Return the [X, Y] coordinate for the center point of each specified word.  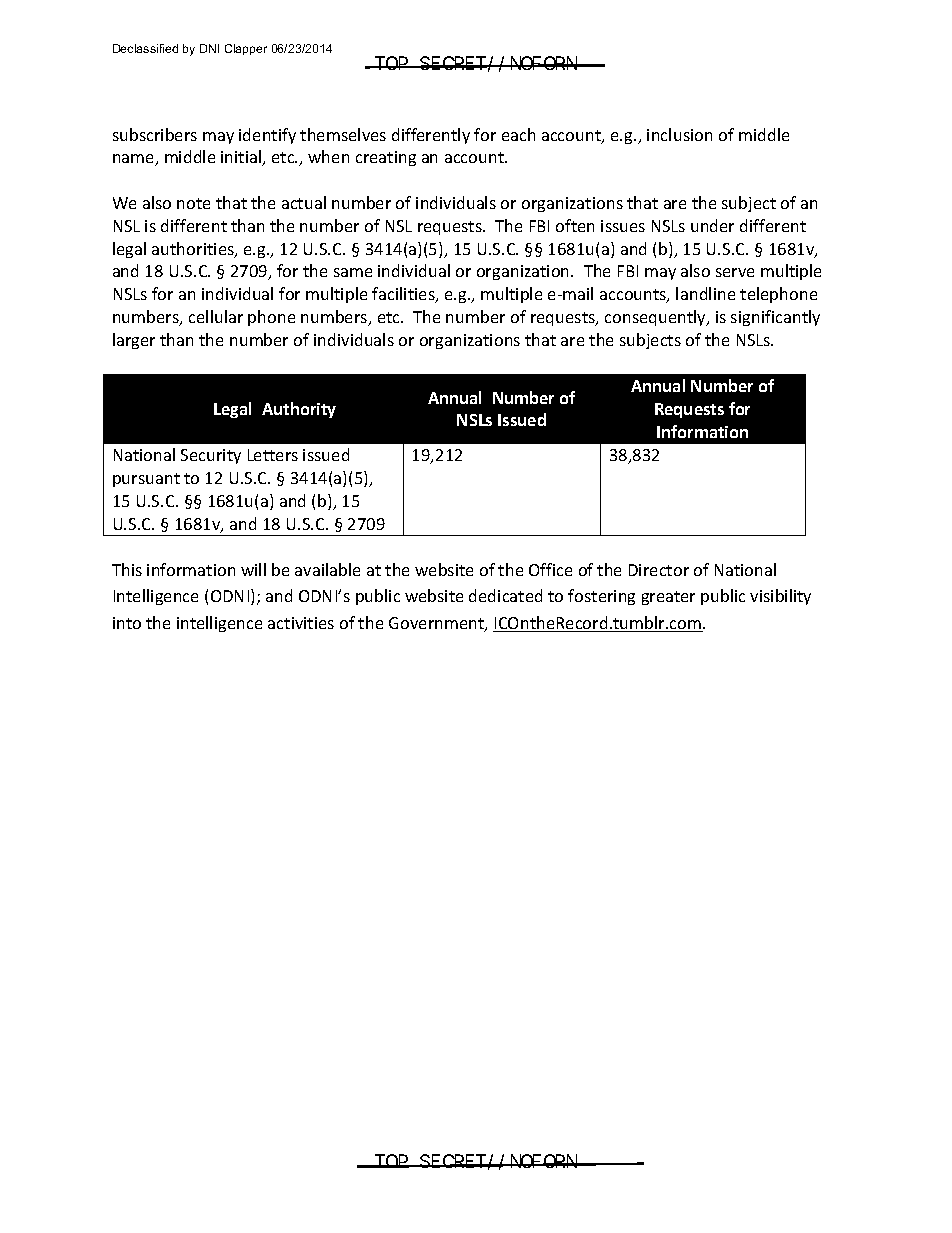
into [127, 623]
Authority [299, 410]
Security [211, 456]
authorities [194, 250]
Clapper [246, 49]
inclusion [679, 134]
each [518, 134]
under [712, 225]
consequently [657, 318]
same [353, 272]
